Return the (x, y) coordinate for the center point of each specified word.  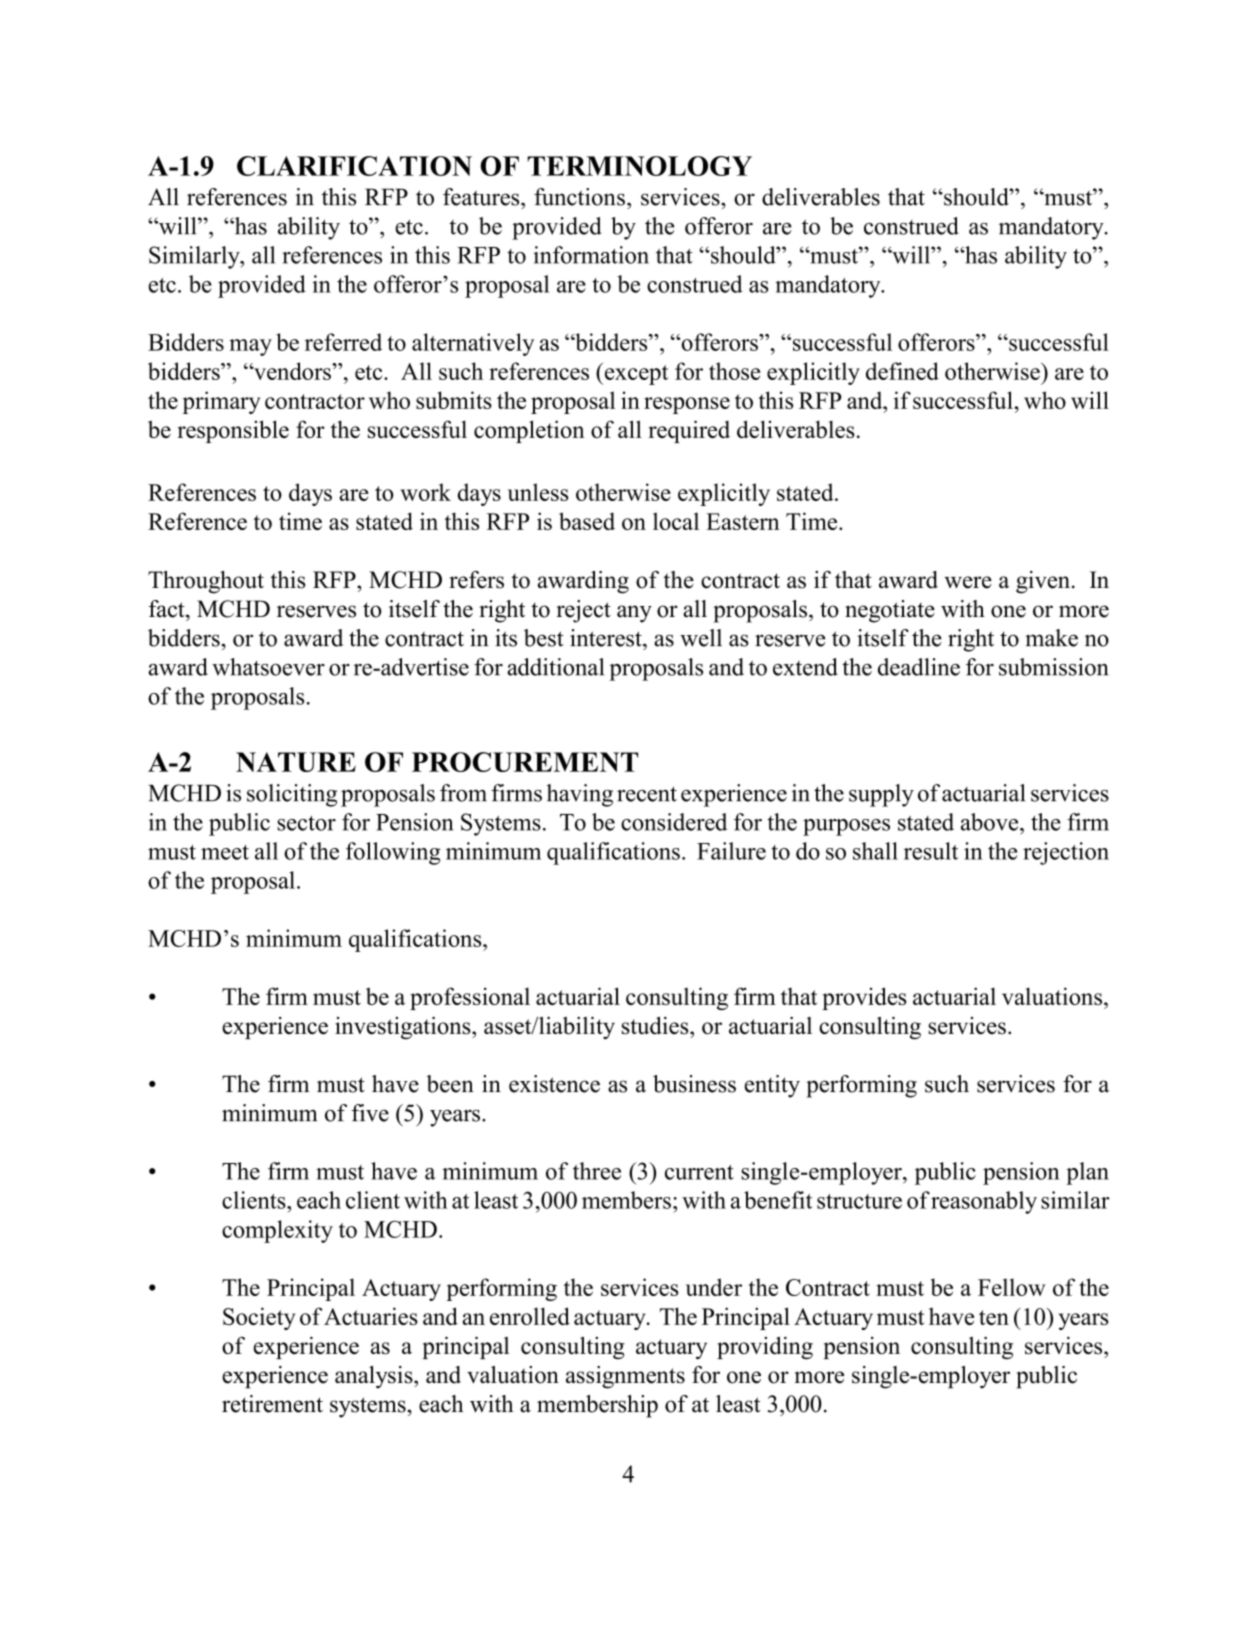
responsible (233, 431)
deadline (919, 667)
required (689, 431)
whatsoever (268, 667)
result (931, 851)
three (597, 1171)
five (370, 1113)
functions (579, 197)
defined (902, 371)
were (968, 582)
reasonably (984, 1202)
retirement (272, 1404)
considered (674, 822)
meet (225, 852)
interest (607, 638)
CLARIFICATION (354, 166)
